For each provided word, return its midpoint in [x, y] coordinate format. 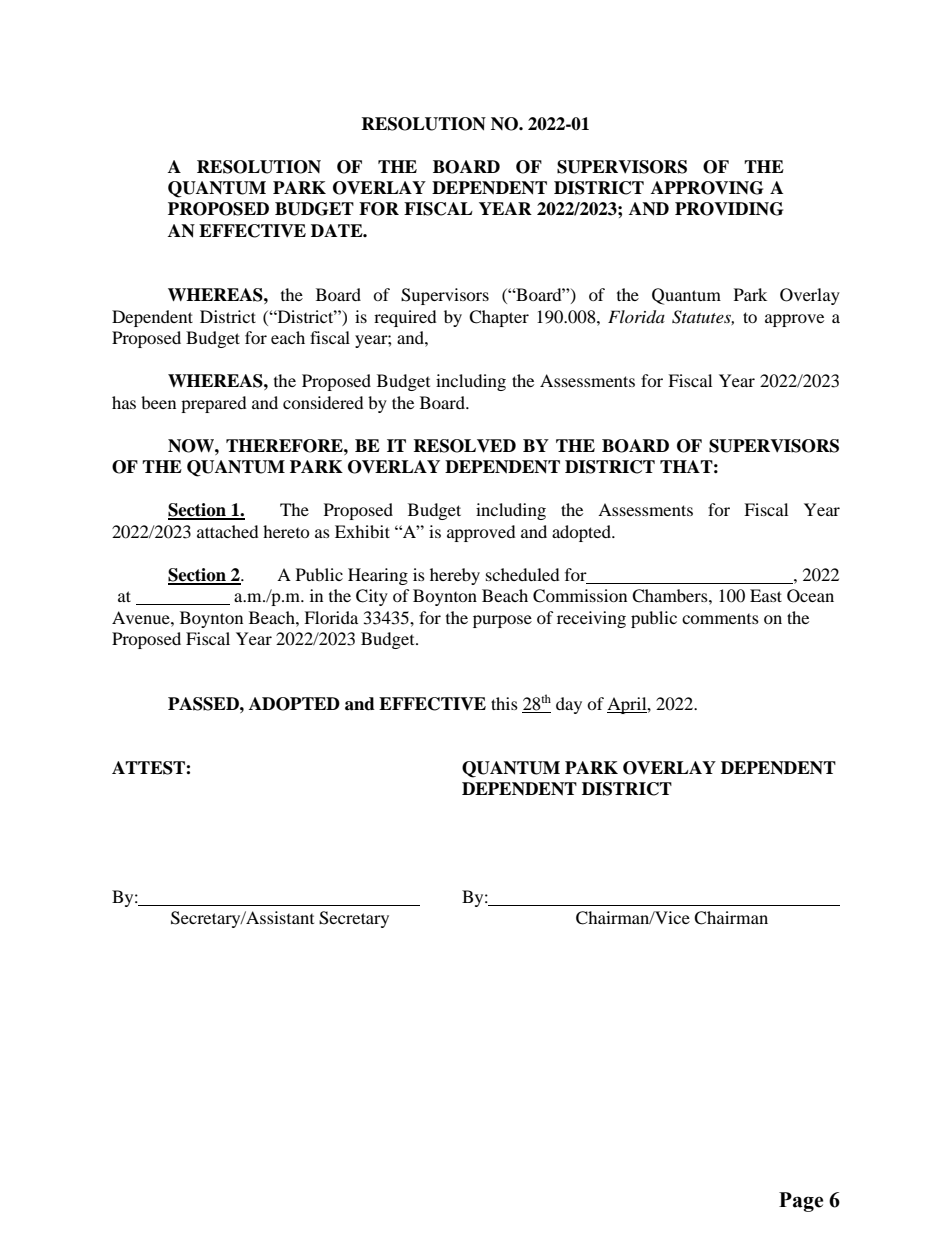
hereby [455, 576]
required [405, 318]
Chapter [499, 318]
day [569, 705]
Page [801, 1202]
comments [720, 619]
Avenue [142, 617]
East [766, 595]
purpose [502, 621]
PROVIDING [729, 209]
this [504, 703]
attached [228, 531]
